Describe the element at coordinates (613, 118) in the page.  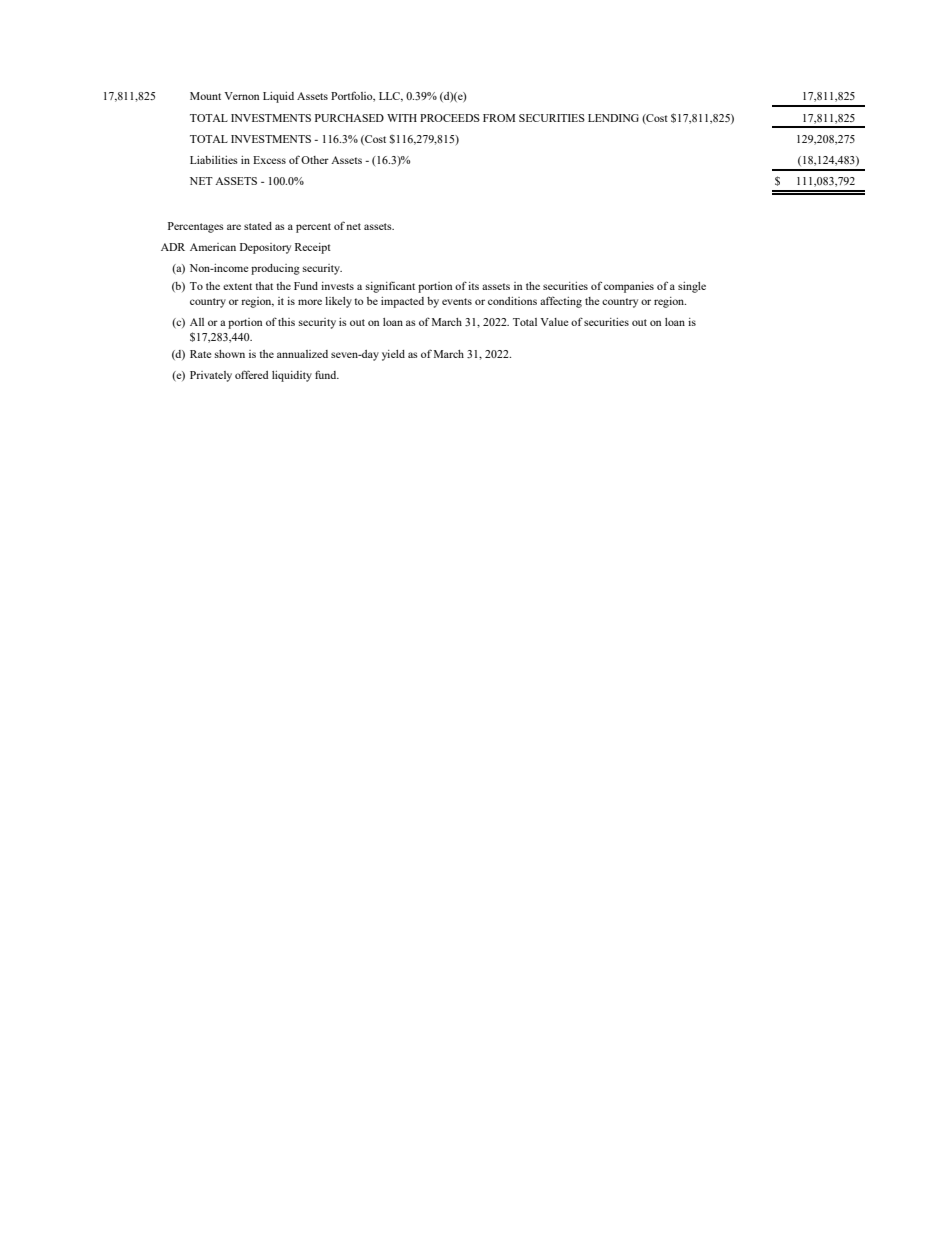
I see `LENDING` at that location.
